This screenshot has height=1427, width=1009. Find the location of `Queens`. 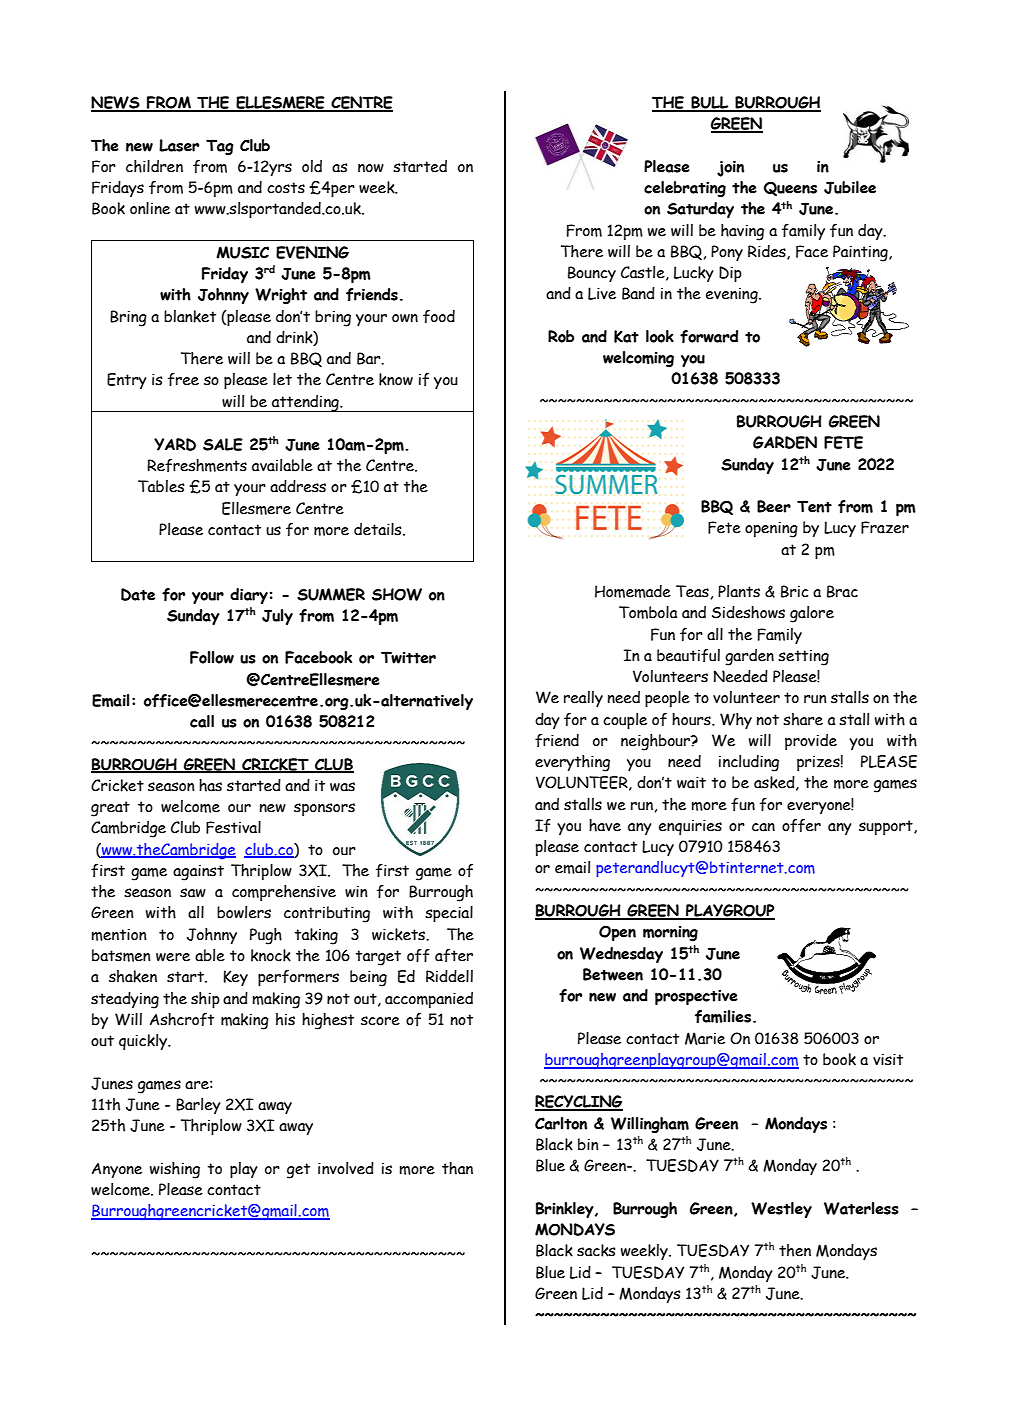

Queens is located at coordinates (790, 189).
